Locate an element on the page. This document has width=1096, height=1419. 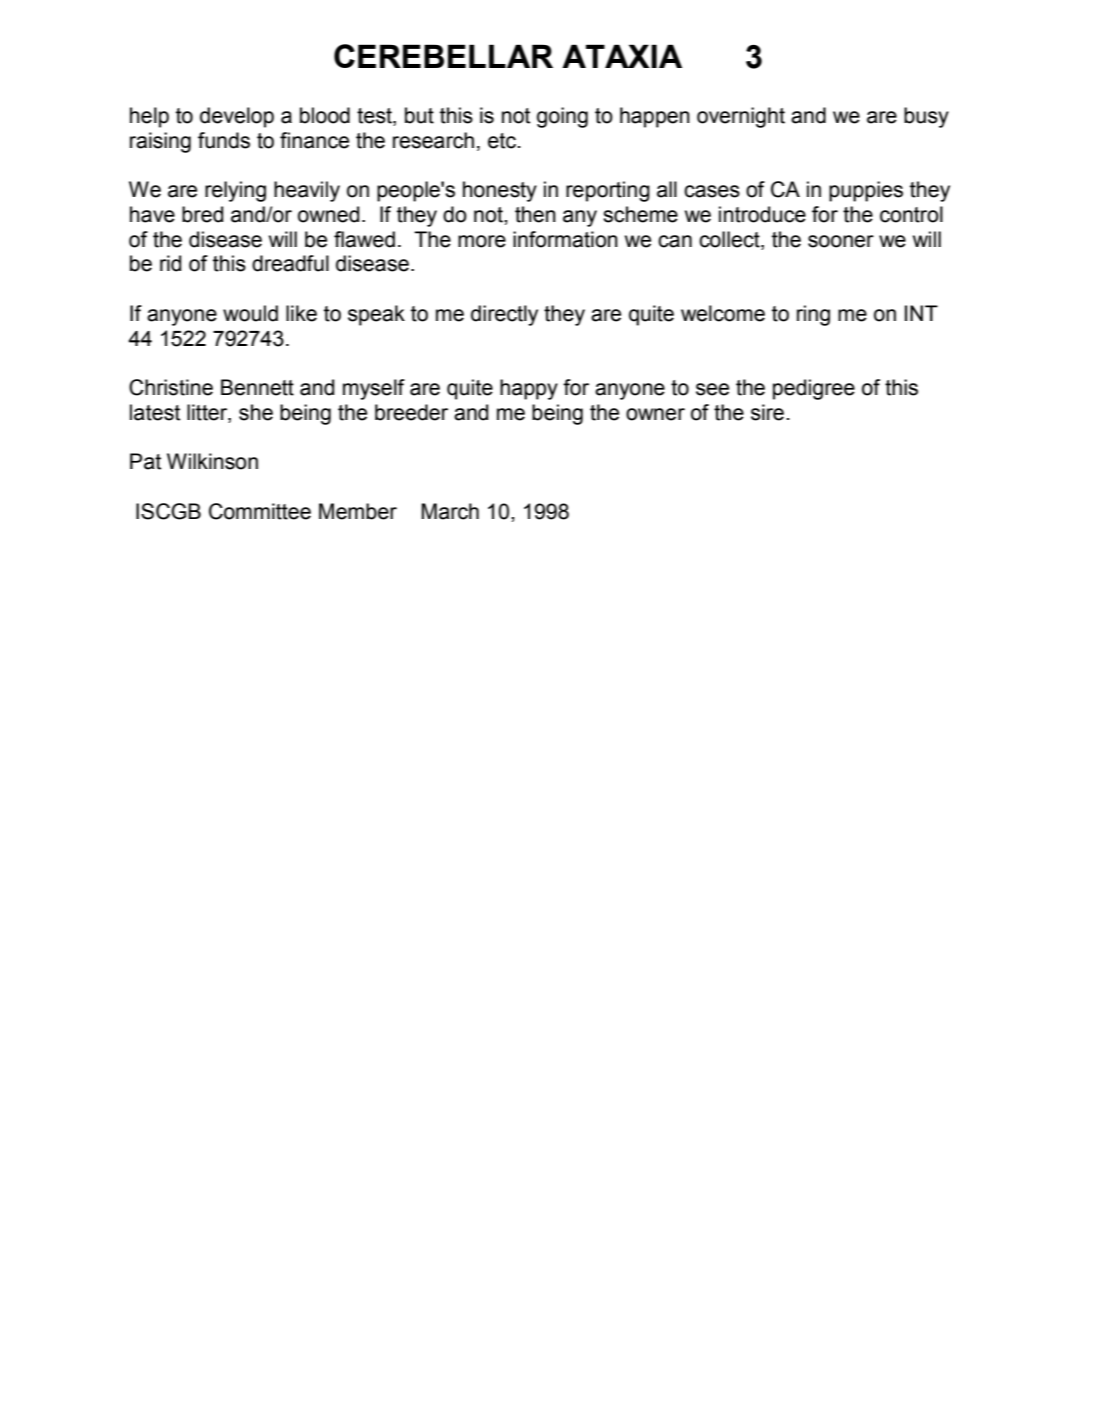
Committee is located at coordinates (260, 511).
